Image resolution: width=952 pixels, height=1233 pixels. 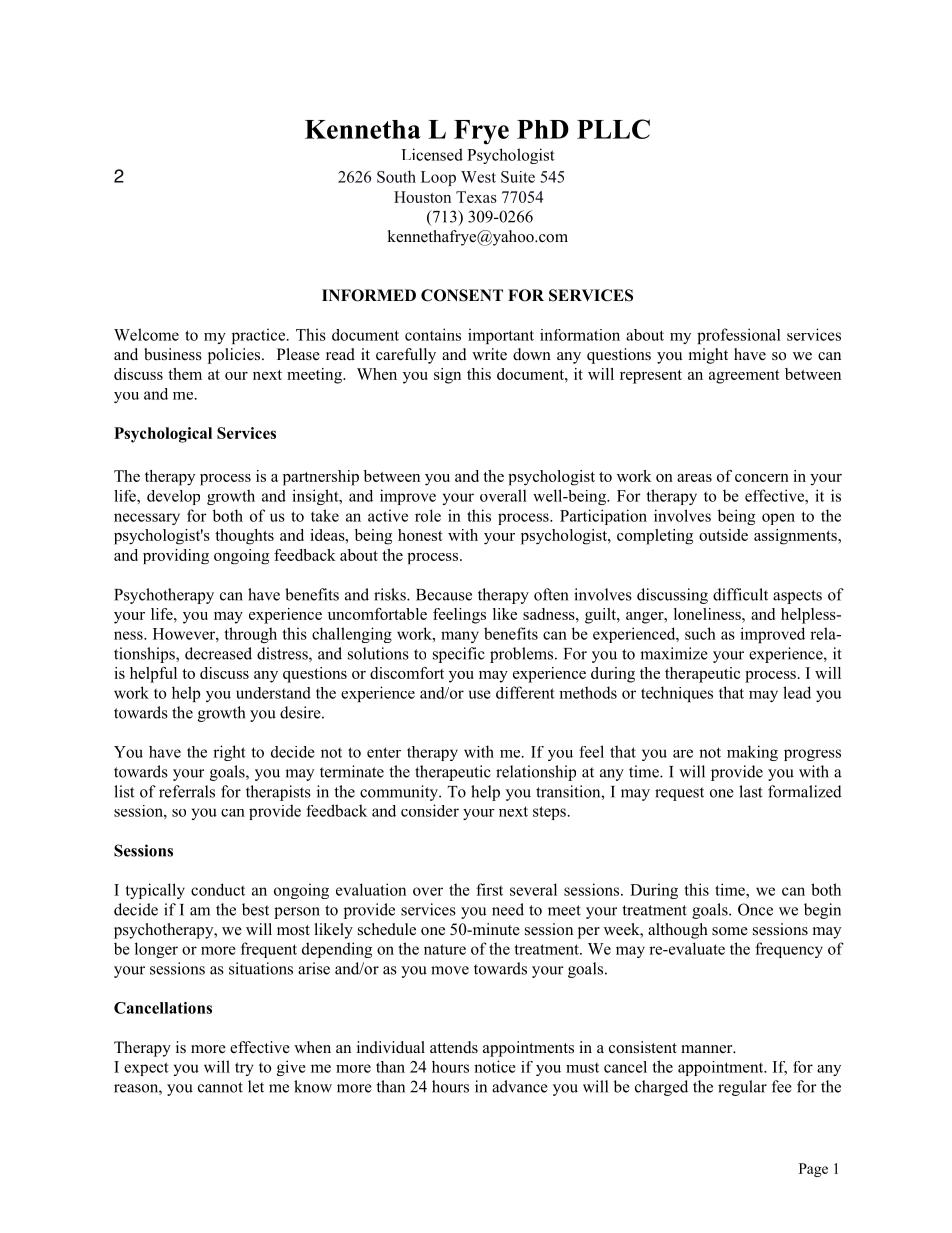 What do you see at coordinates (173, 497) in the document?
I see `develop` at bounding box center [173, 497].
